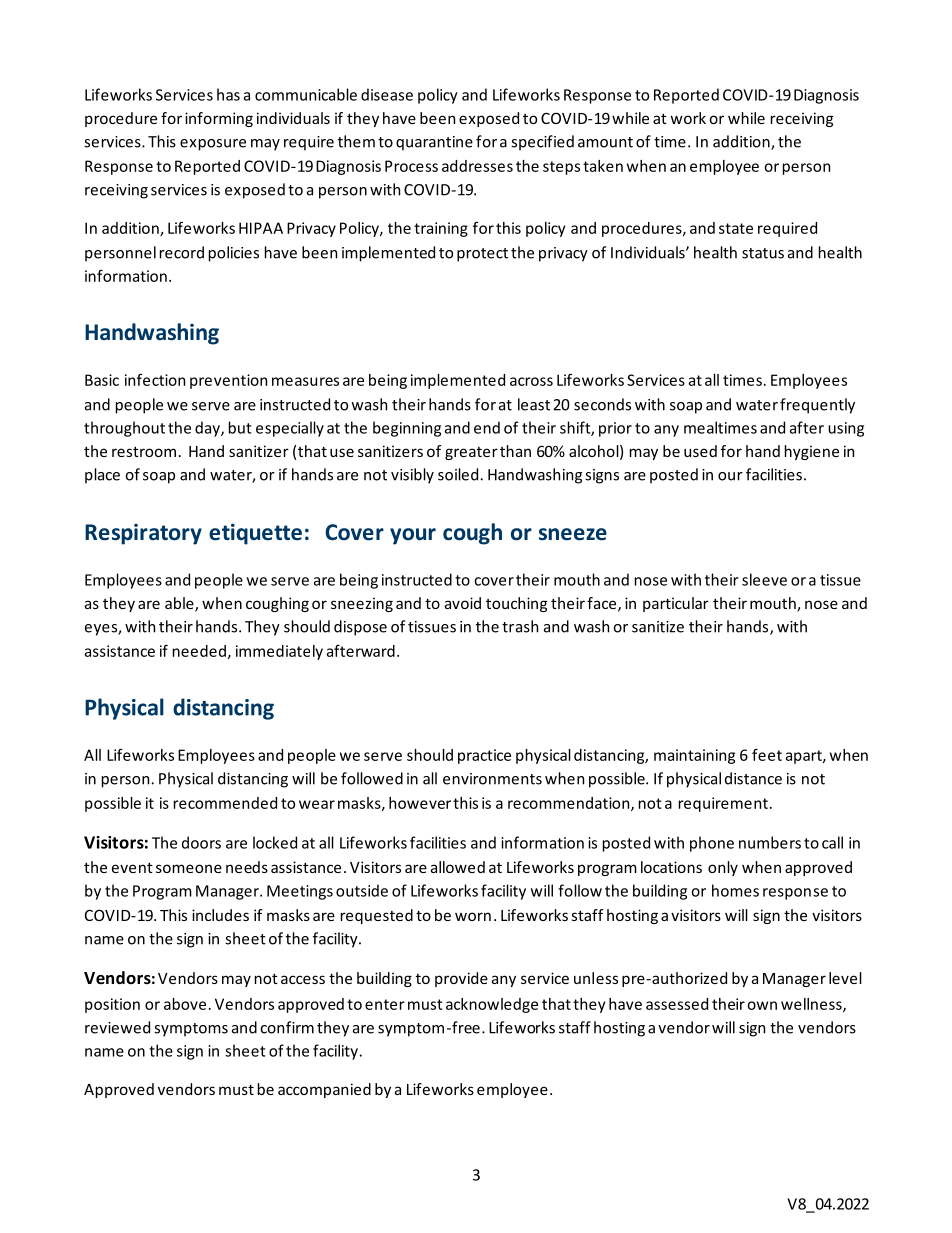 The width and height of the screenshot is (952, 1233). I want to click on allowed, so click(458, 867).
